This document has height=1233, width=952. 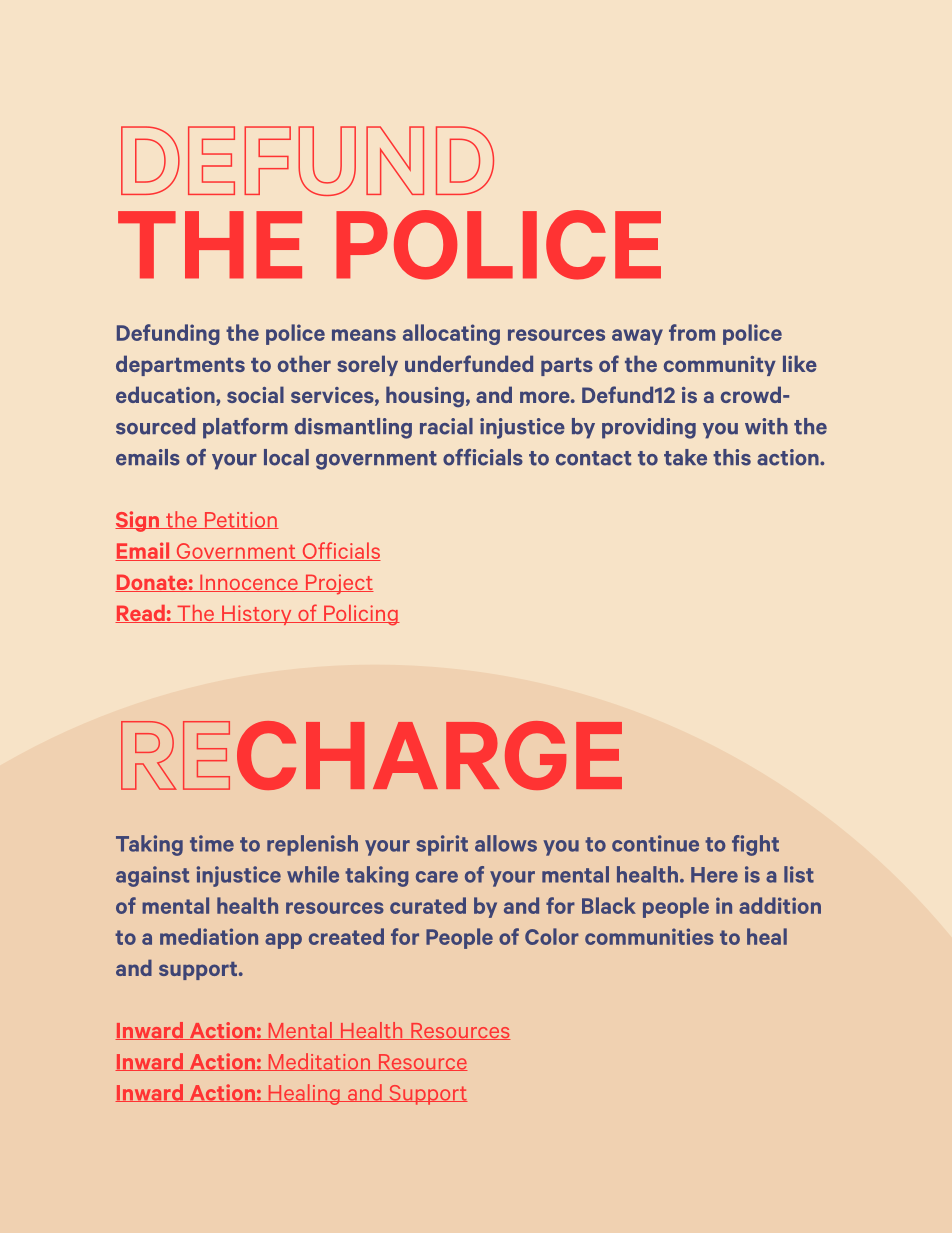 What do you see at coordinates (755, 845) in the document?
I see `fight` at bounding box center [755, 845].
